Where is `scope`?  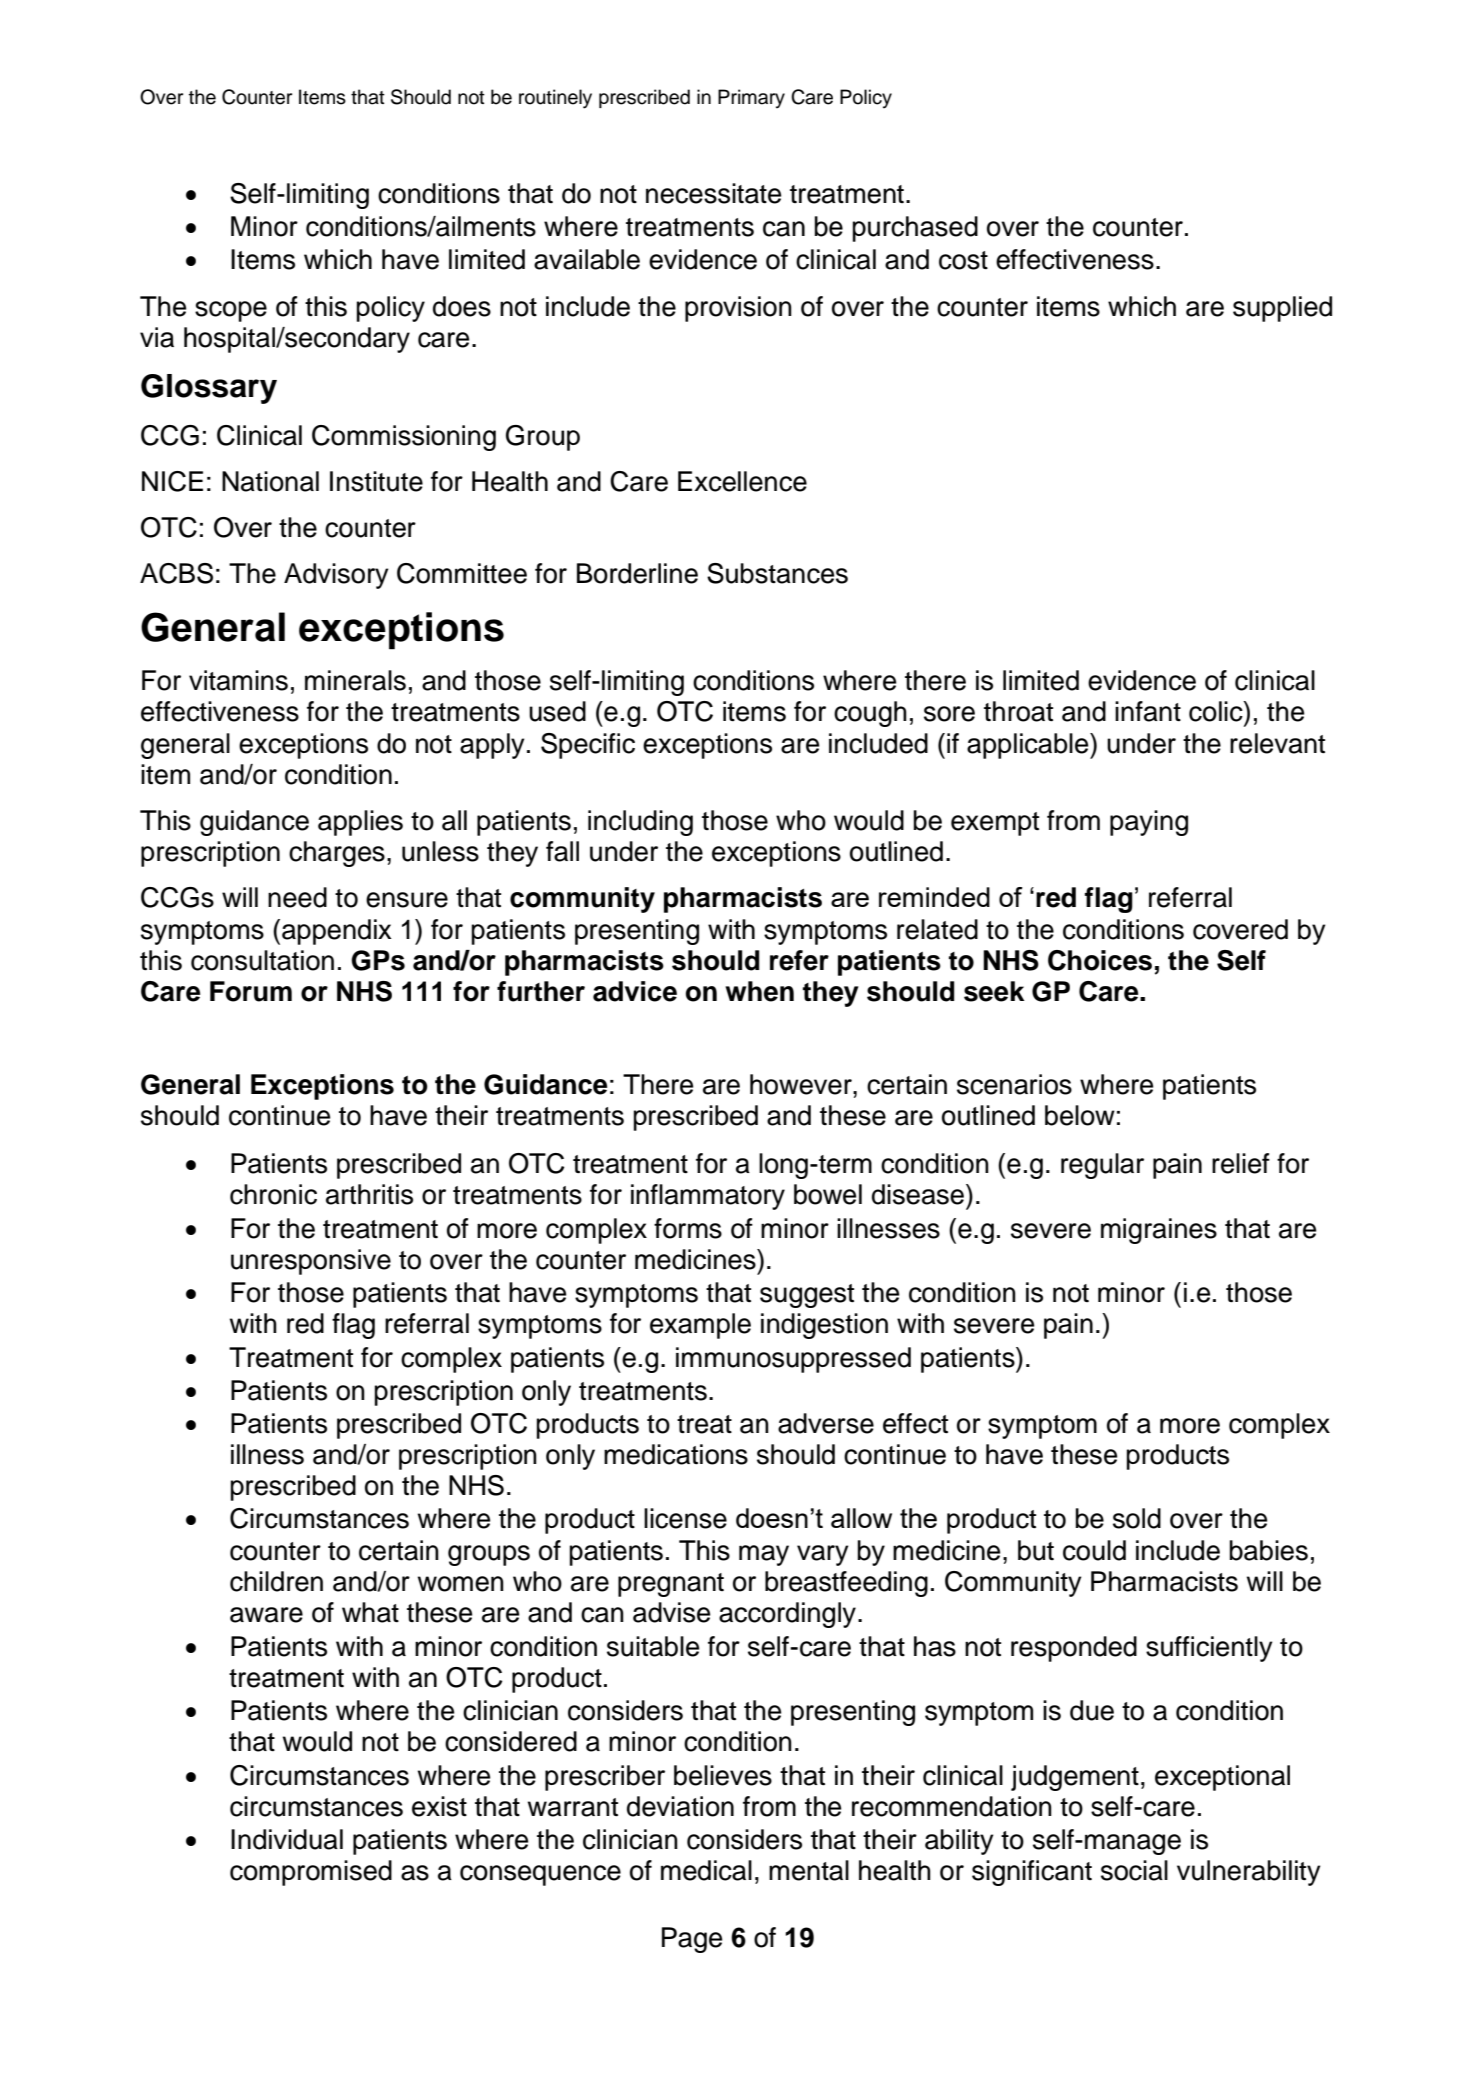
scope is located at coordinates (231, 311).
